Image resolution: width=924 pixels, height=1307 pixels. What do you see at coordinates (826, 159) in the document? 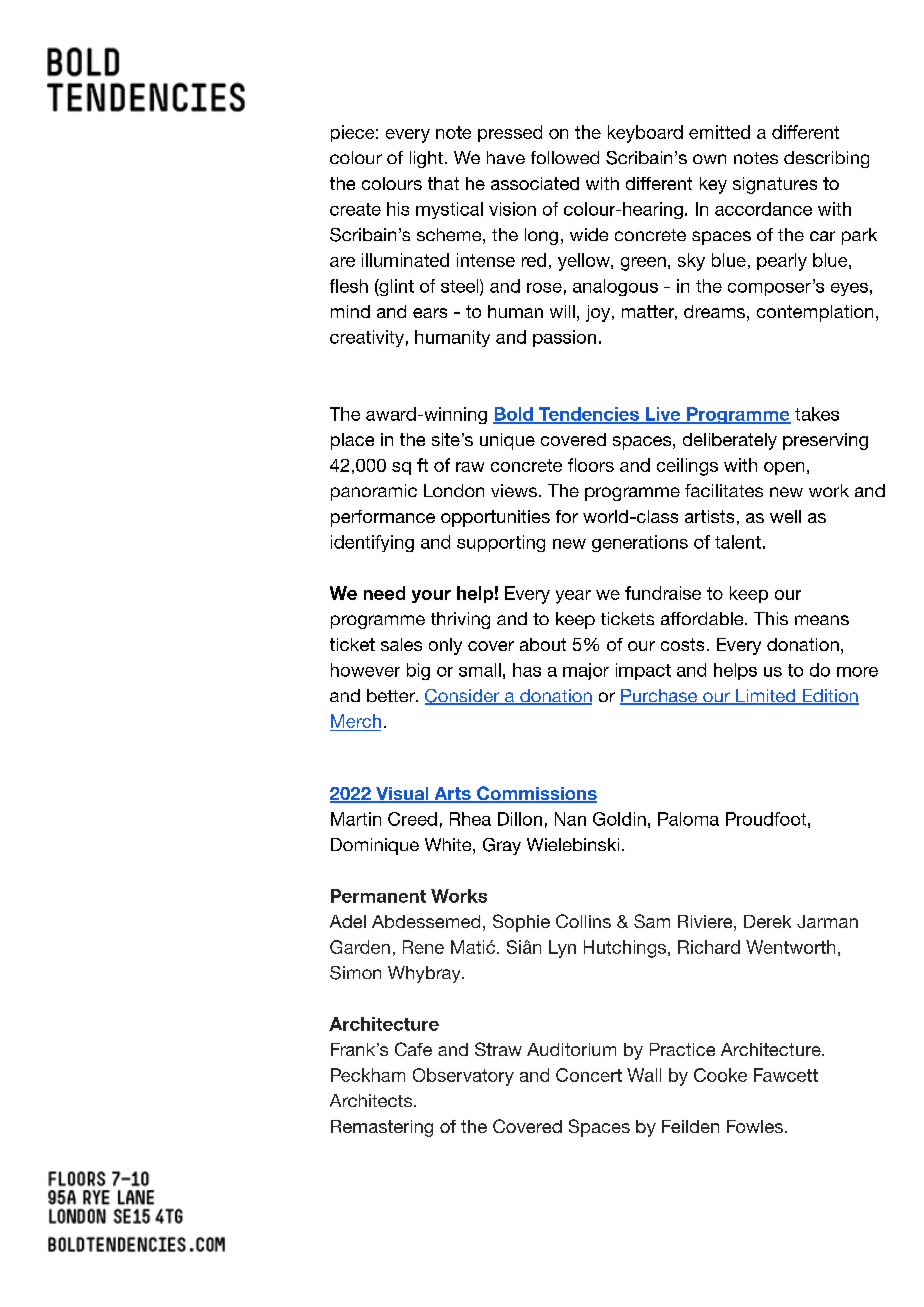
I see `describing` at bounding box center [826, 159].
